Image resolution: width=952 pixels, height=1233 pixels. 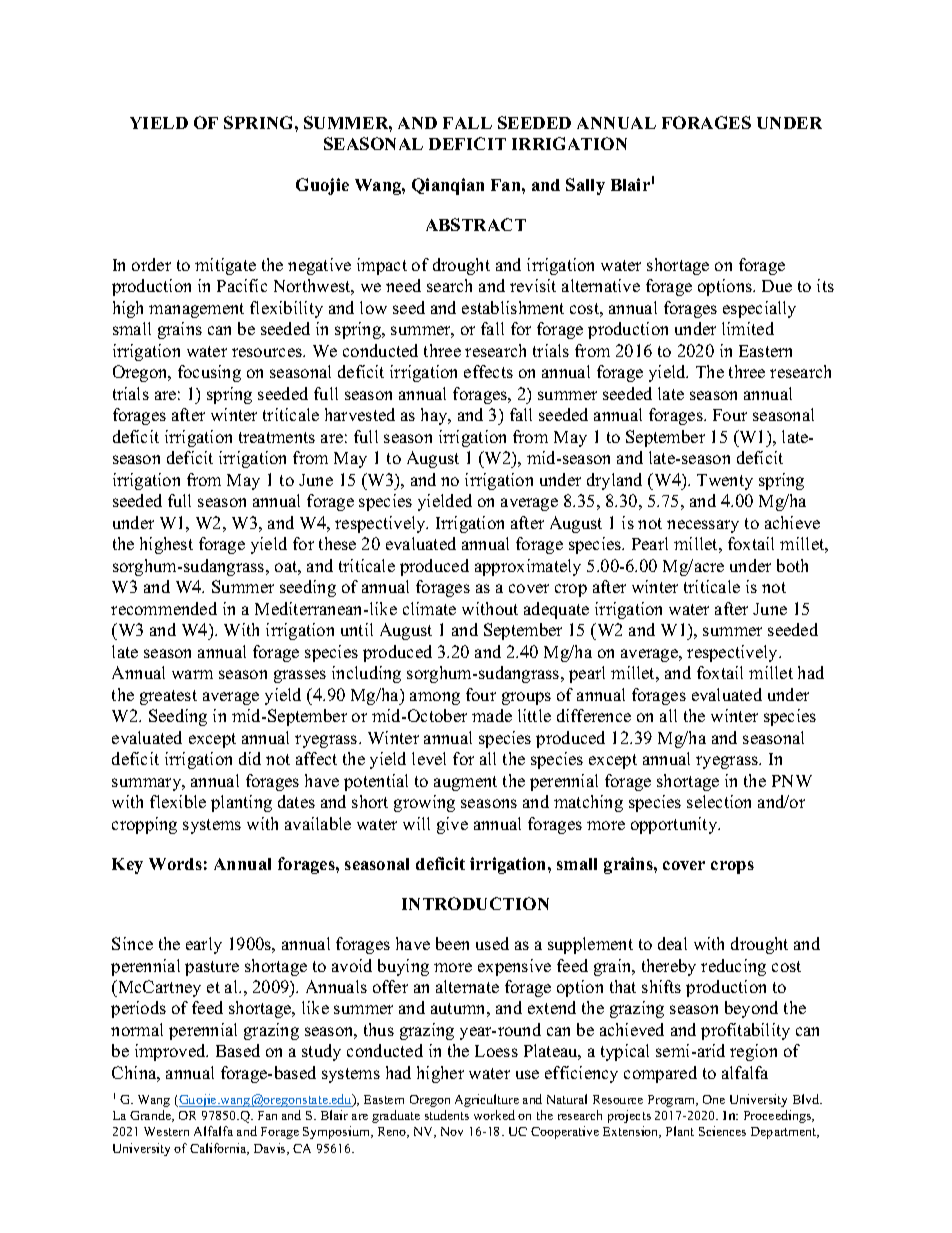 What do you see at coordinates (178, 801) in the screenshot?
I see `flexible` at bounding box center [178, 801].
